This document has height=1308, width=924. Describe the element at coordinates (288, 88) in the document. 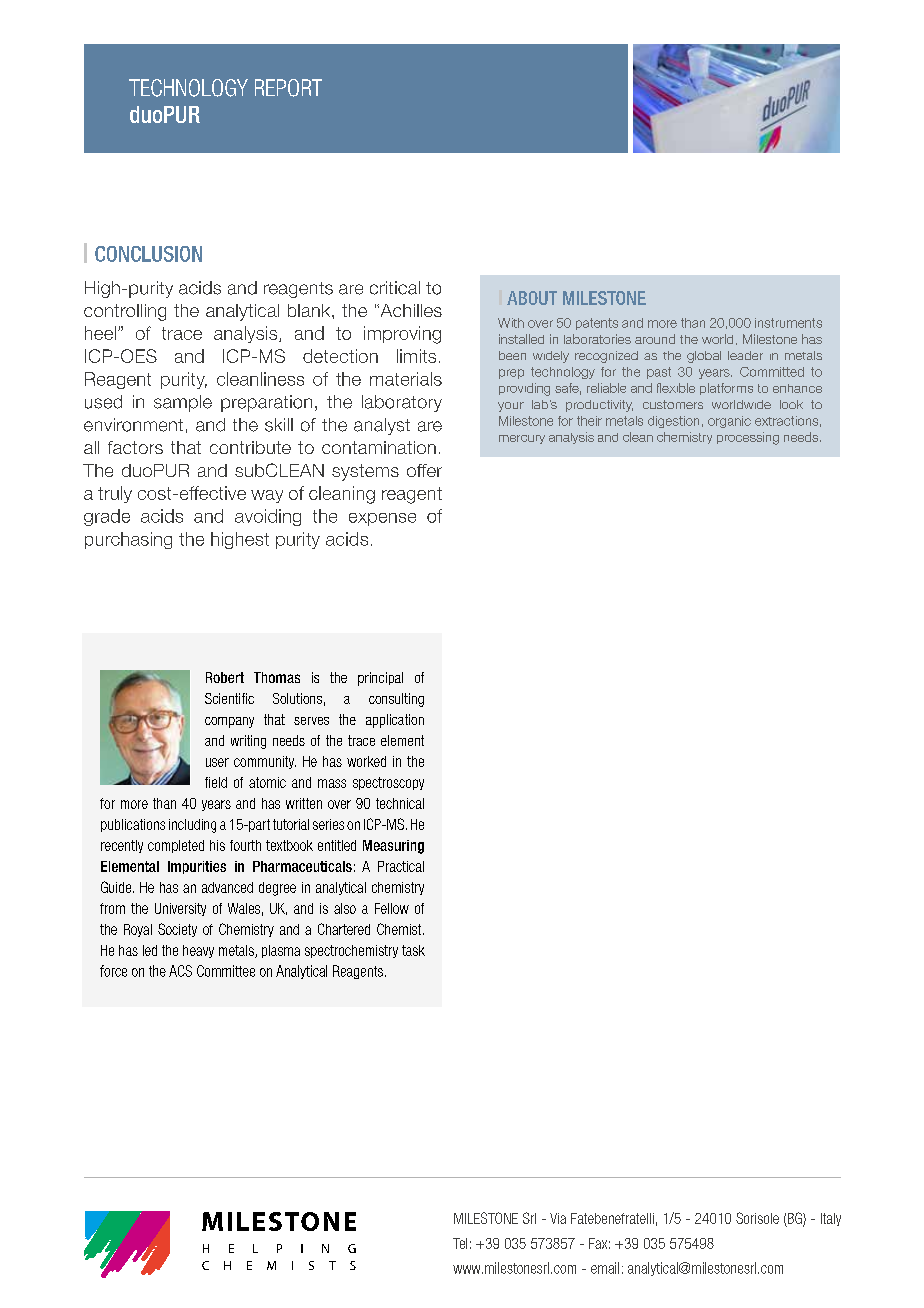

I see `REPORT` at that location.
